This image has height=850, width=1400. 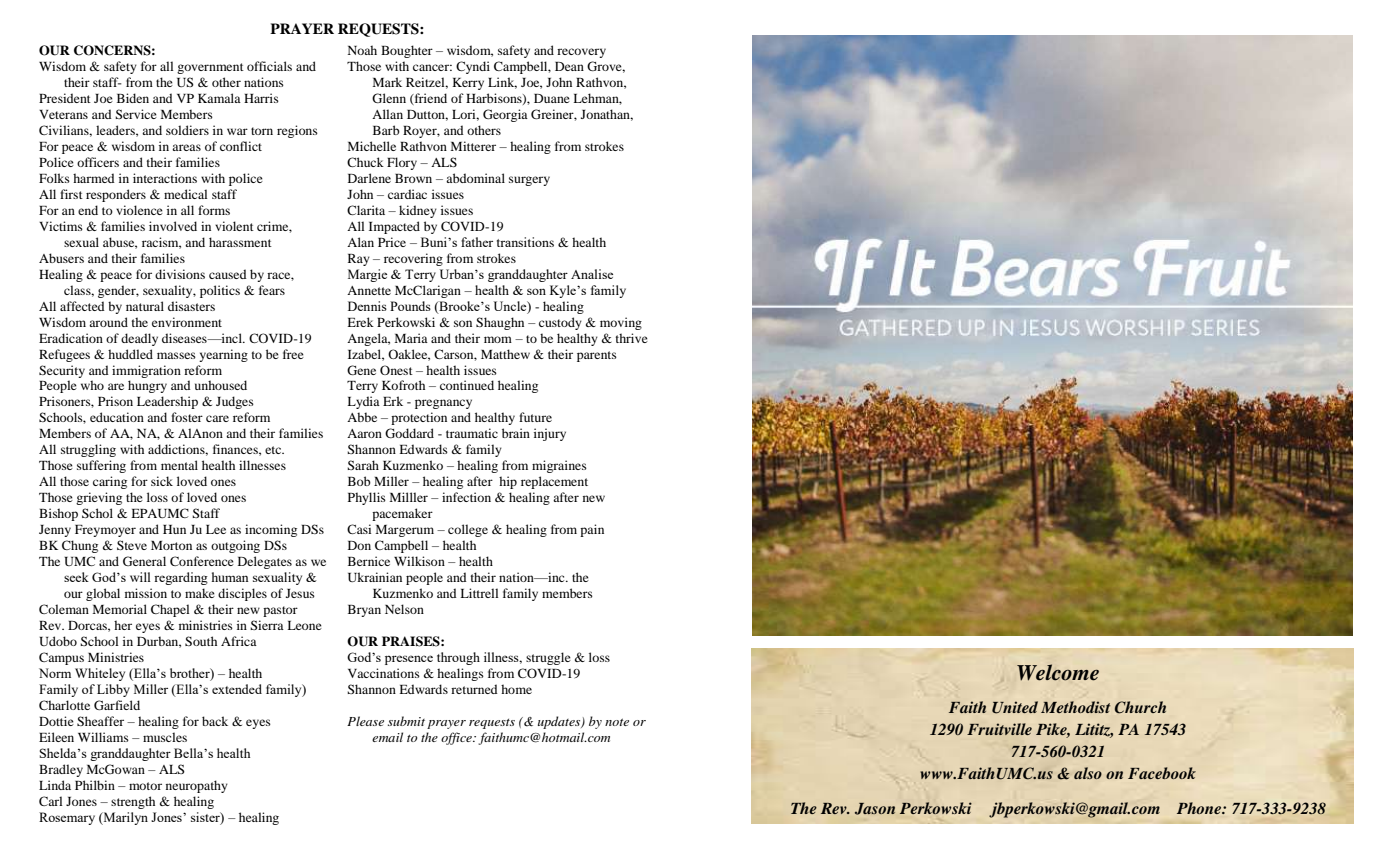 What do you see at coordinates (180, 274) in the image?
I see `divisions` at bounding box center [180, 274].
